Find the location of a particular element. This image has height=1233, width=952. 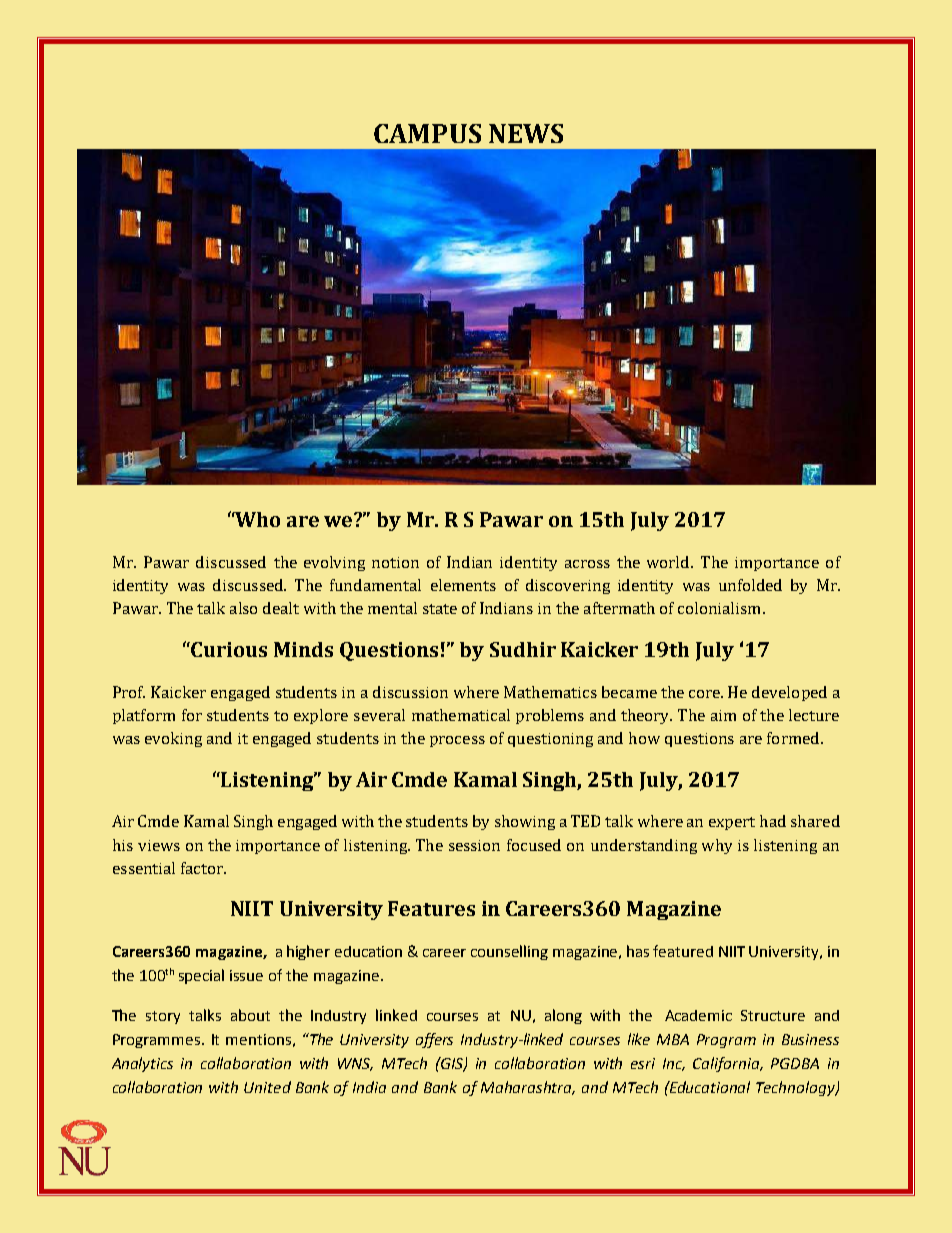

NEWS is located at coordinates (526, 133).
